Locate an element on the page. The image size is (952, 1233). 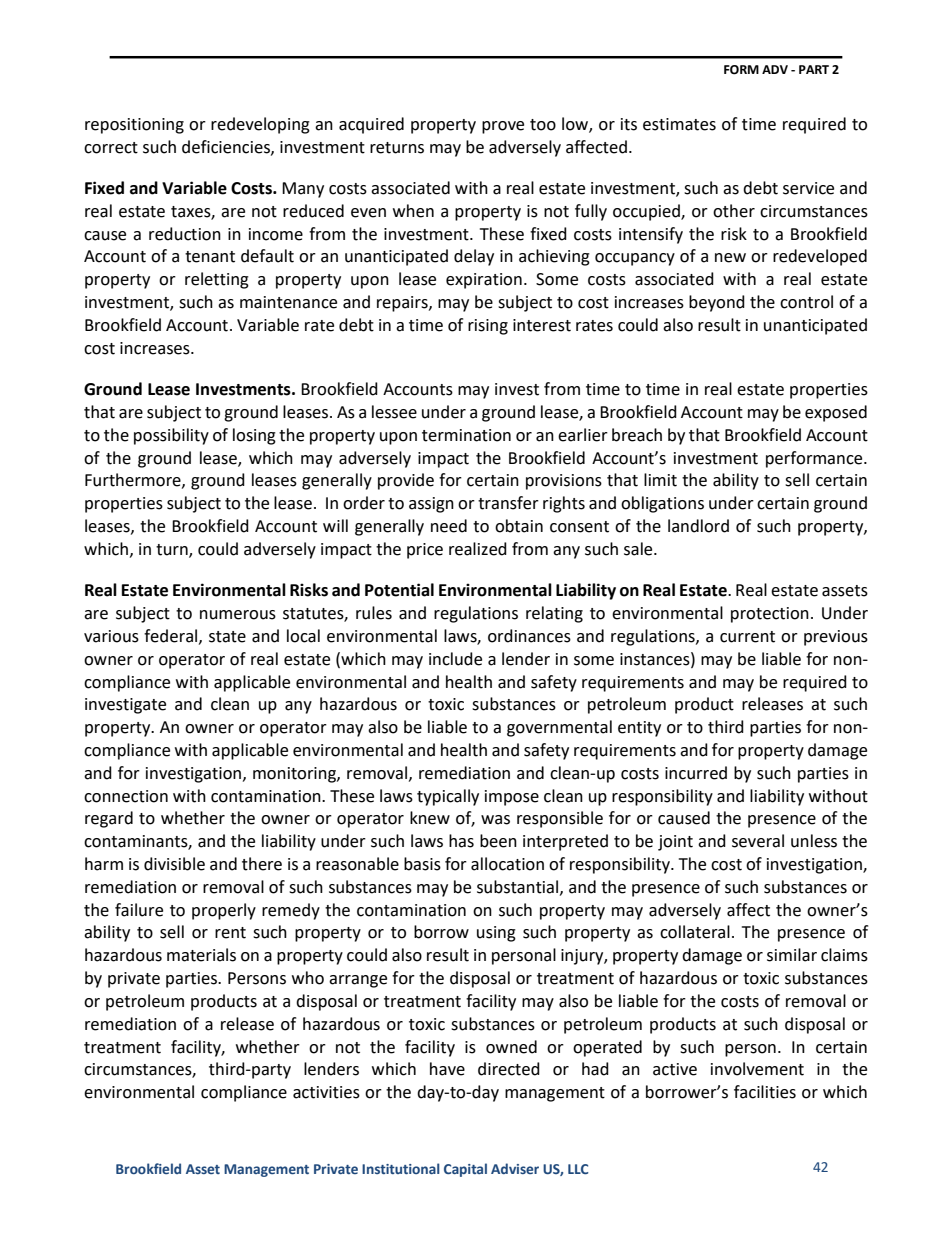
service is located at coordinates (808, 188).
